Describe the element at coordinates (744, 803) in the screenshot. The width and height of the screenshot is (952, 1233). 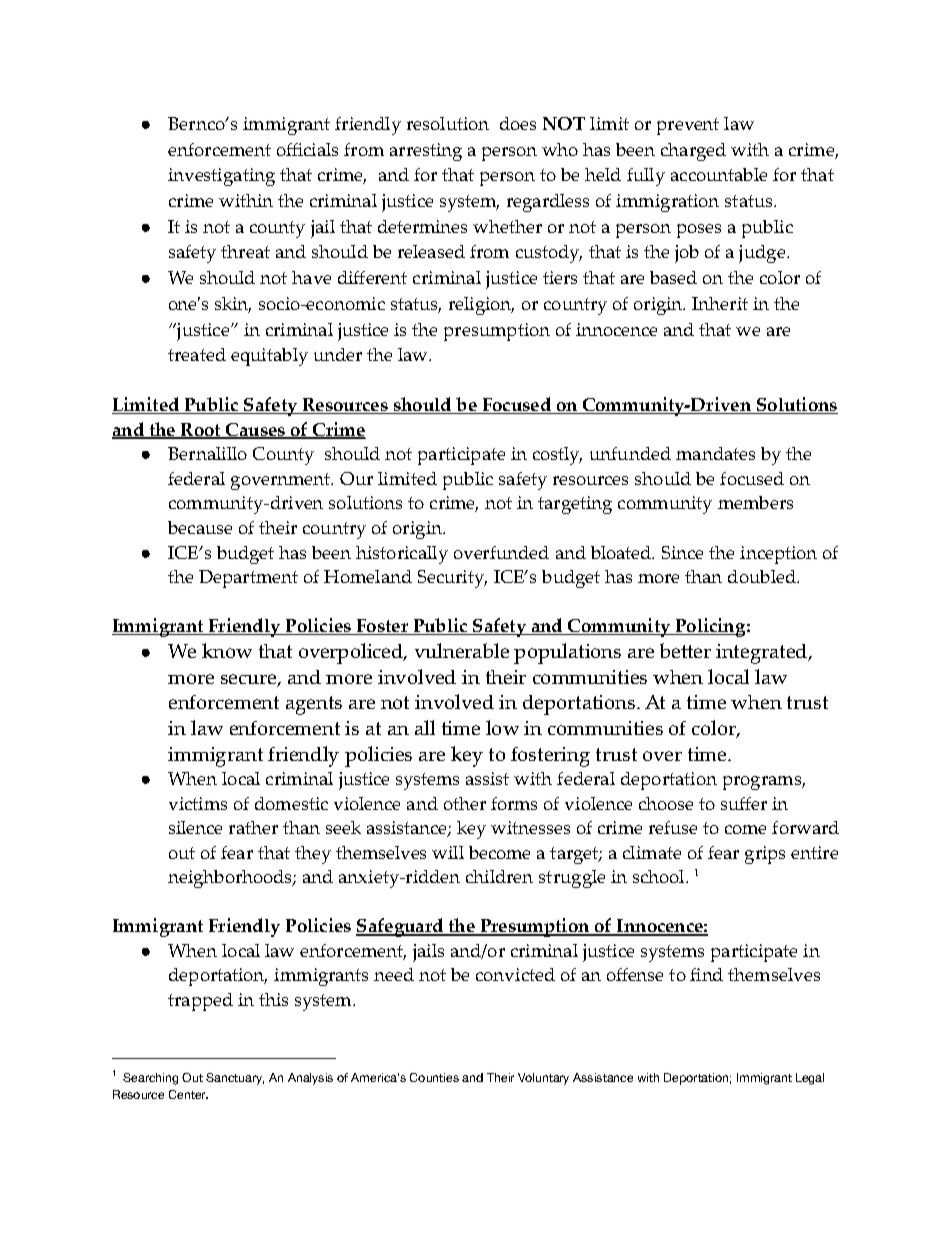
I see `suffer` at that location.
